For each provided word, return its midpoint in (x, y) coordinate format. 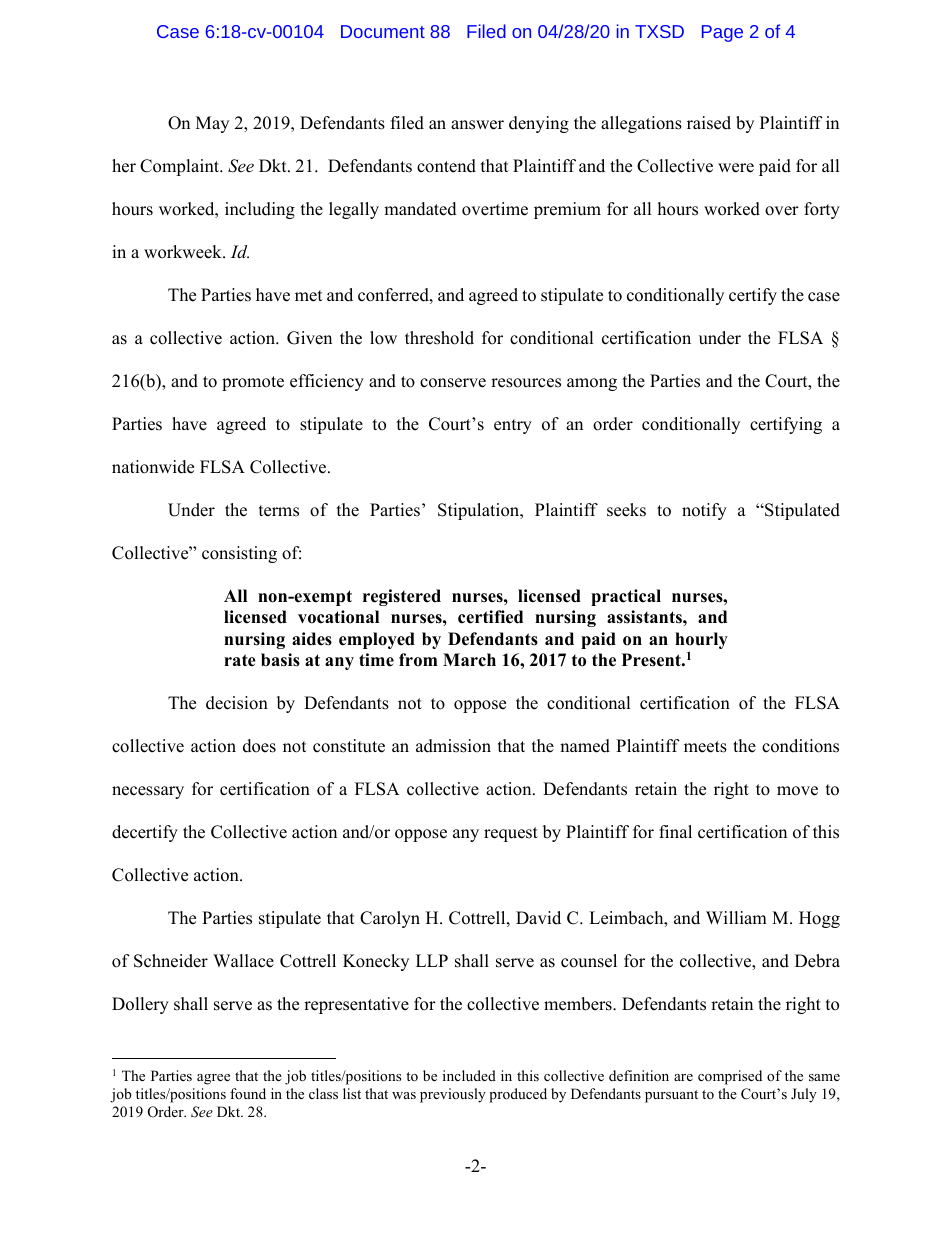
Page (722, 33)
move (797, 791)
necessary (148, 792)
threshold (439, 338)
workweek (184, 252)
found (248, 1093)
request (511, 834)
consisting (239, 554)
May (212, 124)
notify (704, 511)
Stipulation (480, 511)
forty (822, 210)
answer (477, 125)
